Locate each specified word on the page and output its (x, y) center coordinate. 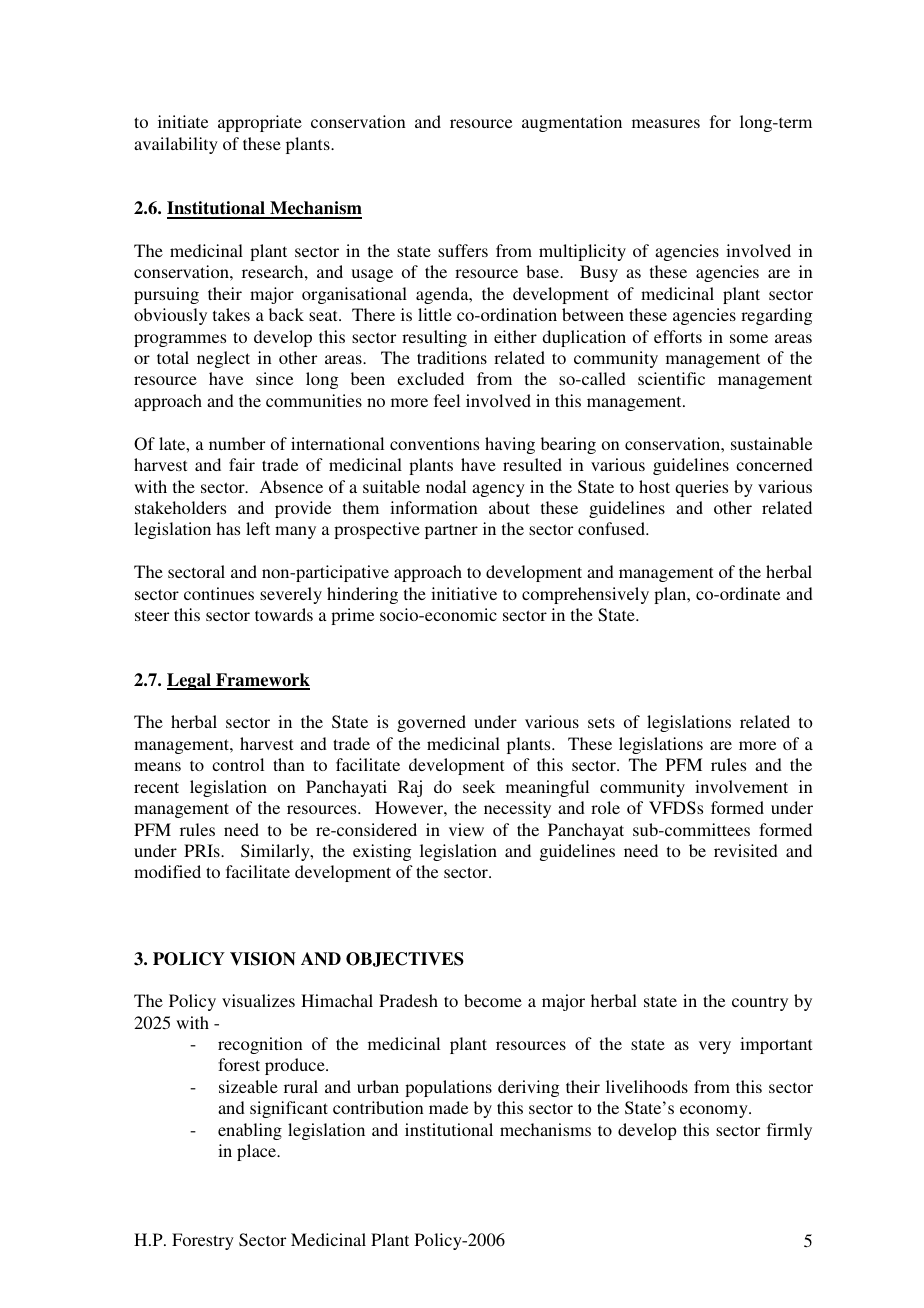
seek (479, 786)
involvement (741, 786)
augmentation (572, 123)
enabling (250, 1131)
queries (701, 488)
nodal (446, 486)
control (238, 764)
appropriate (260, 123)
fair (242, 464)
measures (666, 123)
